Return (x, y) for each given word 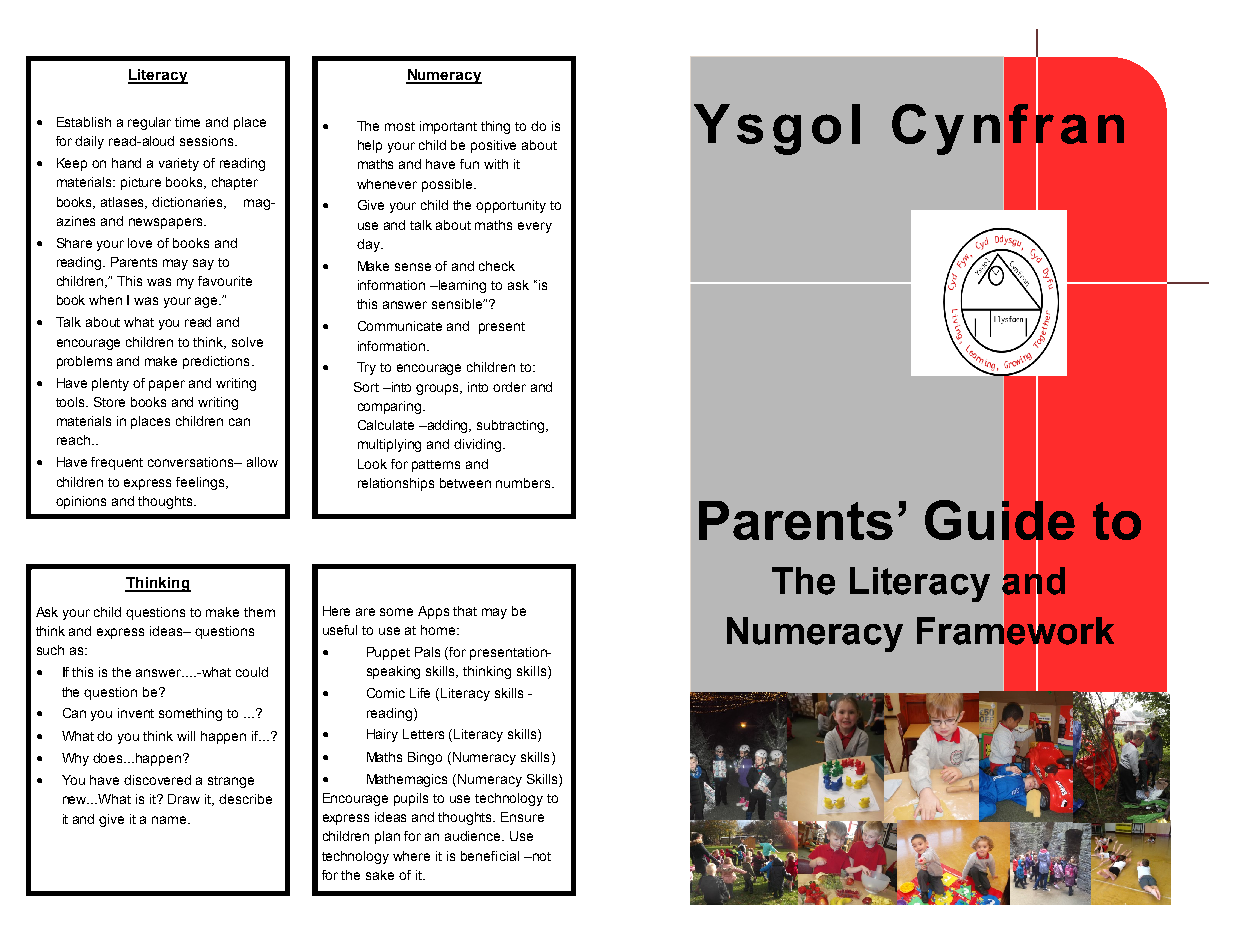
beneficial (490, 856)
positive (493, 146)
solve (247, 342)
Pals (427, 652)
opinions (81, 502)
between (465, 483)
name (170, 820)
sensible (458, 304)
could (252, 672)
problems (84, 362)
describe (245, 799)
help (370, 146)
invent (136, 713)
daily (89, 142)
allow (262, 462)
